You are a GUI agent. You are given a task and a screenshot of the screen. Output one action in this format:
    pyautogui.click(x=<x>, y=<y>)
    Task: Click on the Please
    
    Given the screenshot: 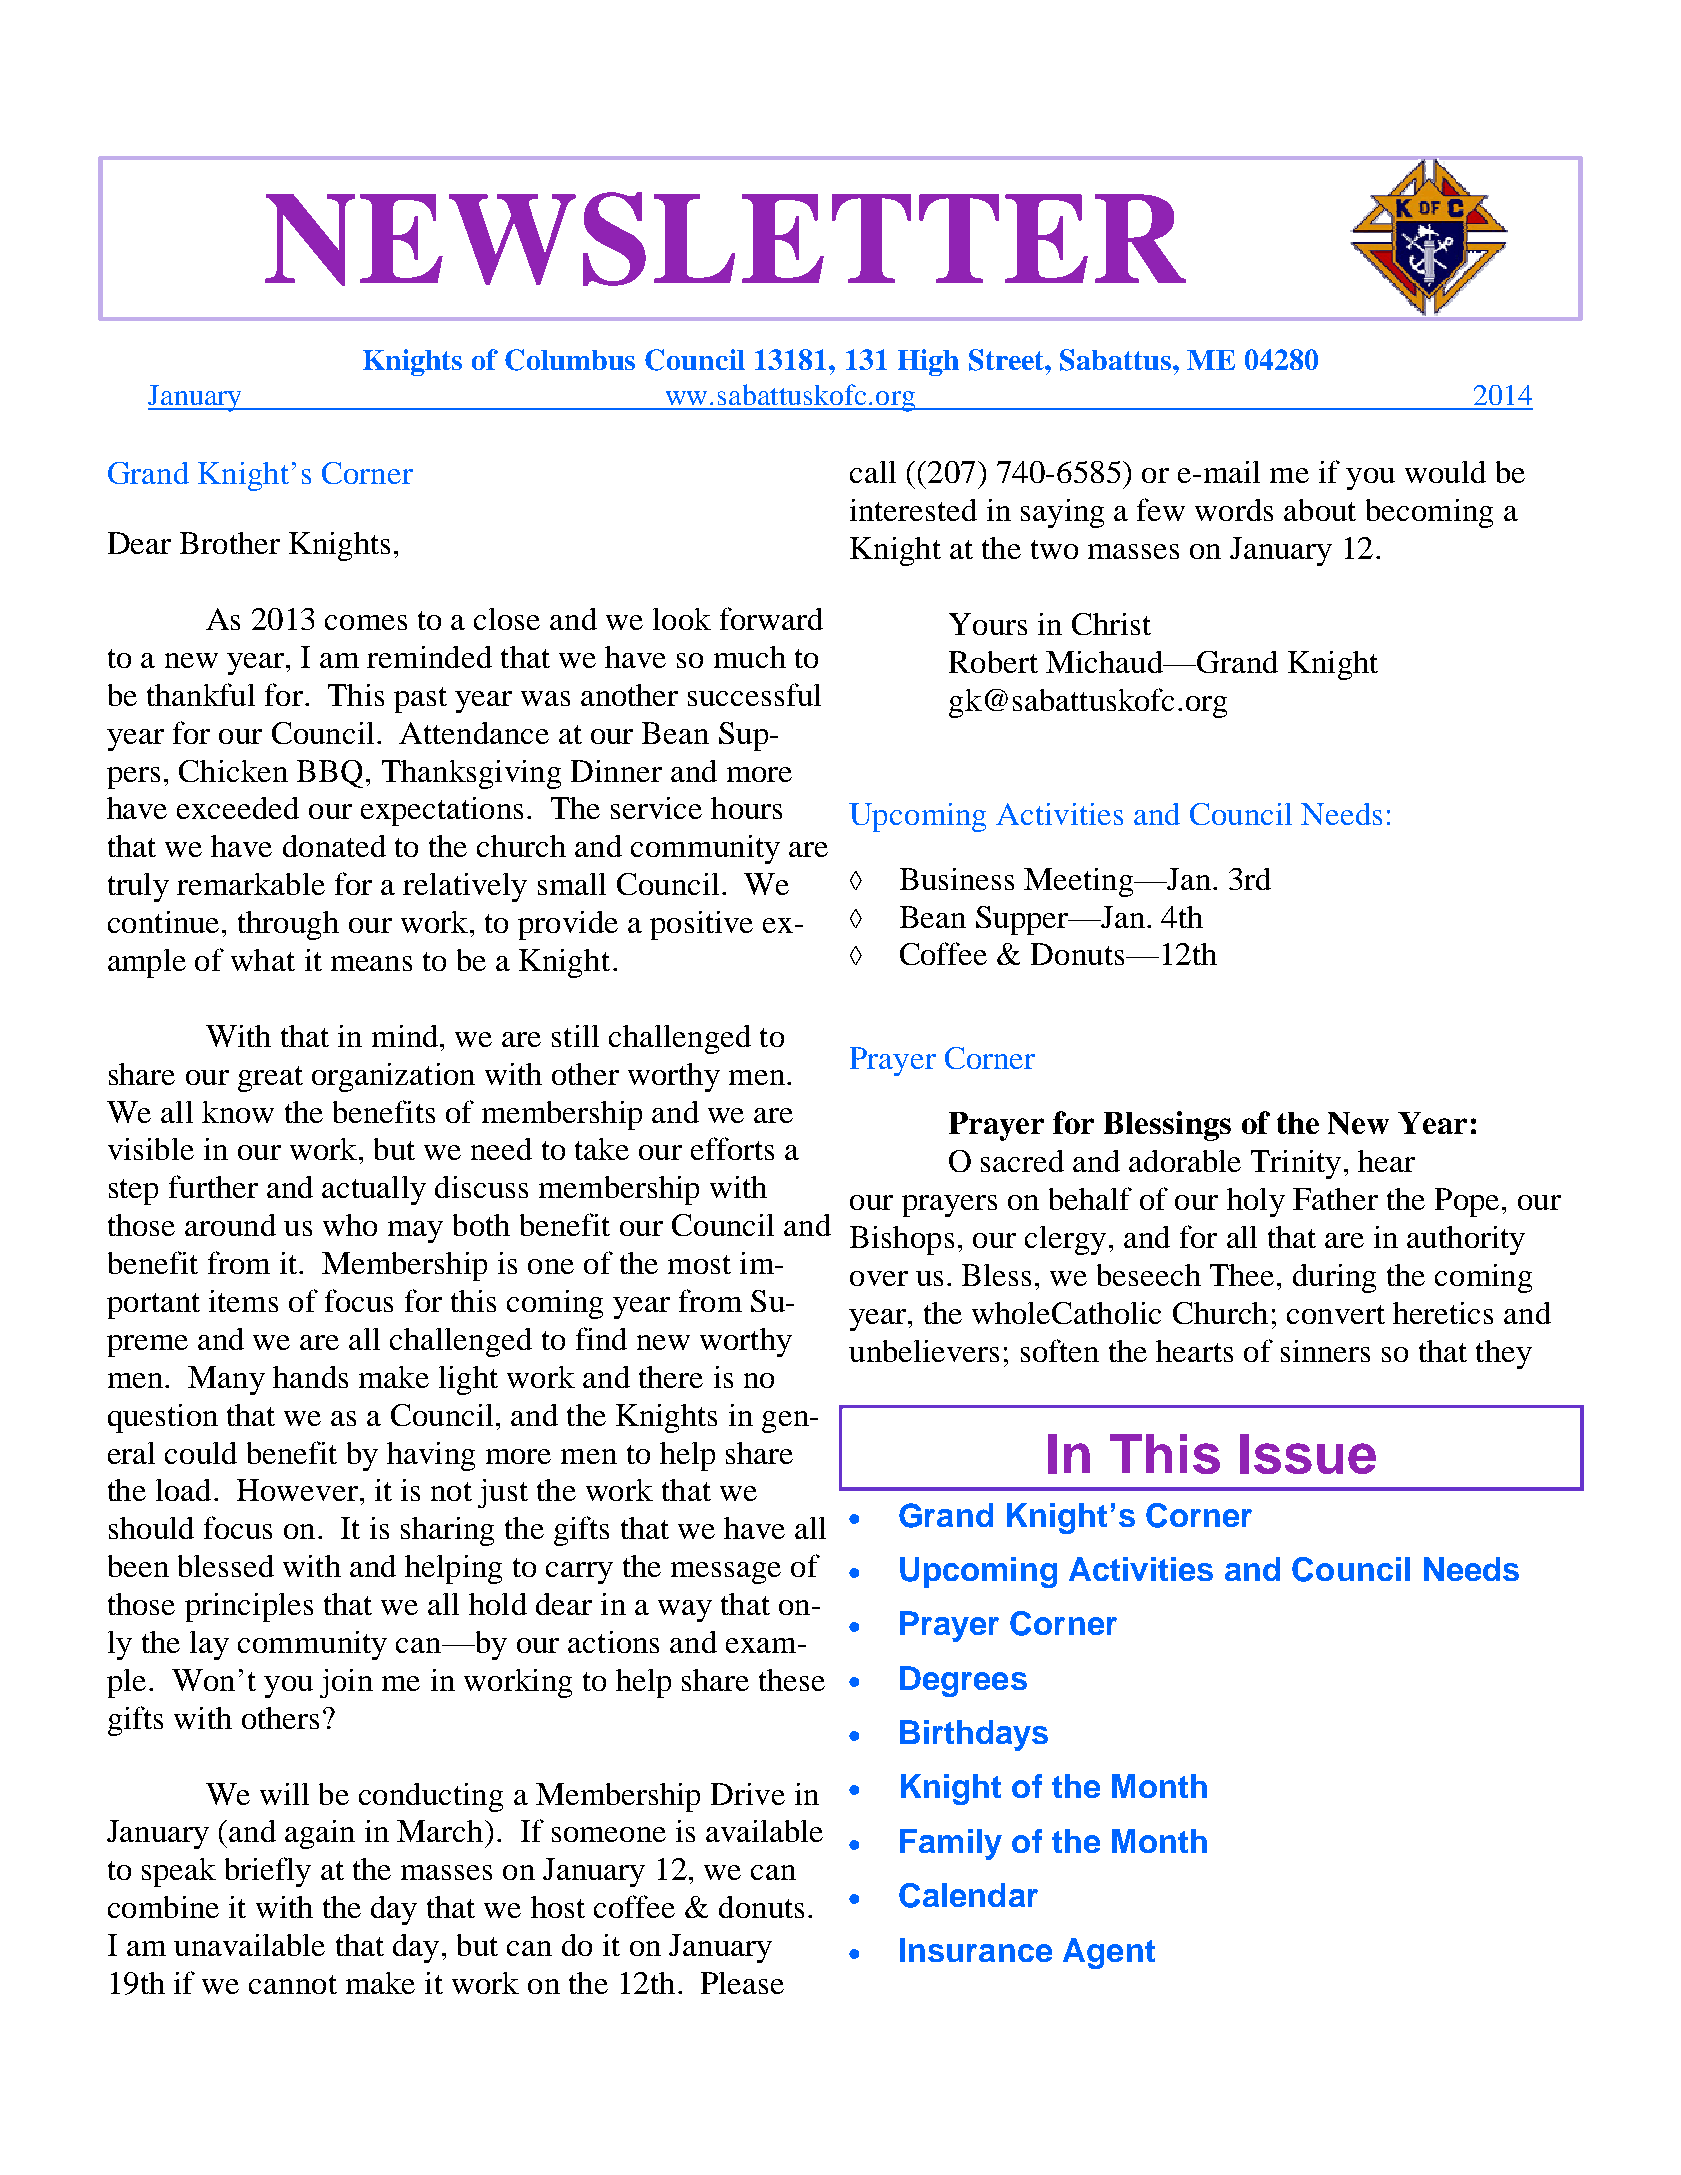 What is the action you would take?
    pyautogui.click(x=742, y=1983)
